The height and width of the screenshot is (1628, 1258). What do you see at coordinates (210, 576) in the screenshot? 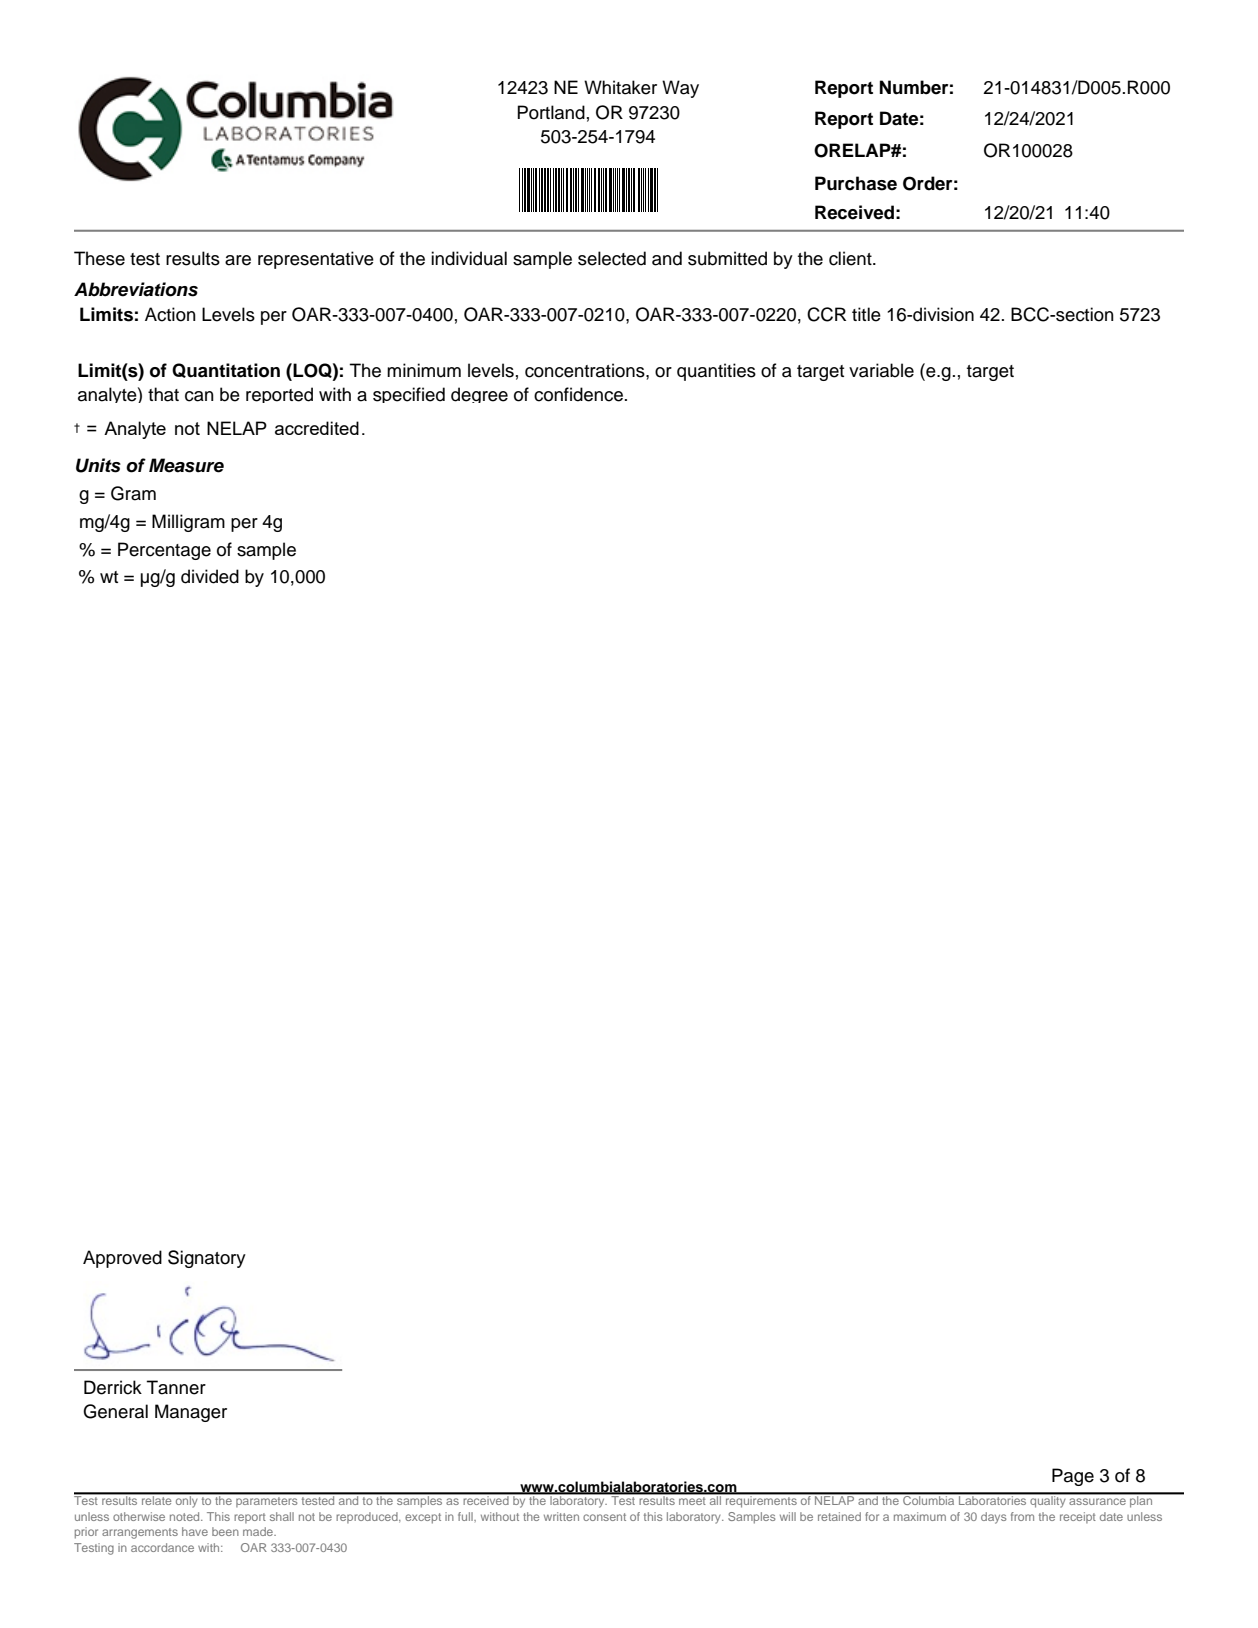
I see `divided` at bounding box center [210, 576].
